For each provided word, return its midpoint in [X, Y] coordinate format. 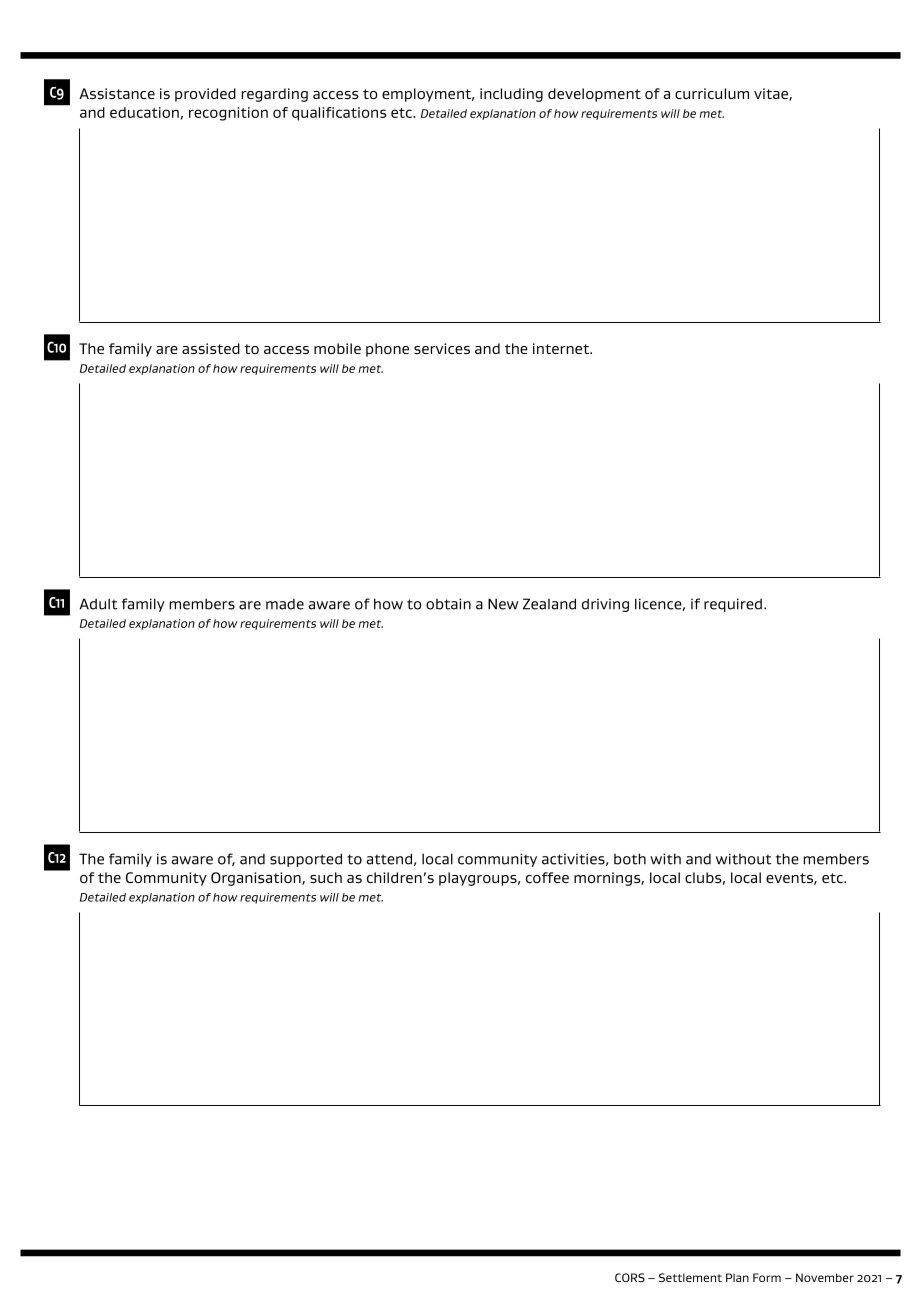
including [511, 95]
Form [767, 1277]
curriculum [712, 93]
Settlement [690, 1277]
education [144, 112]
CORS [630, 1277]
